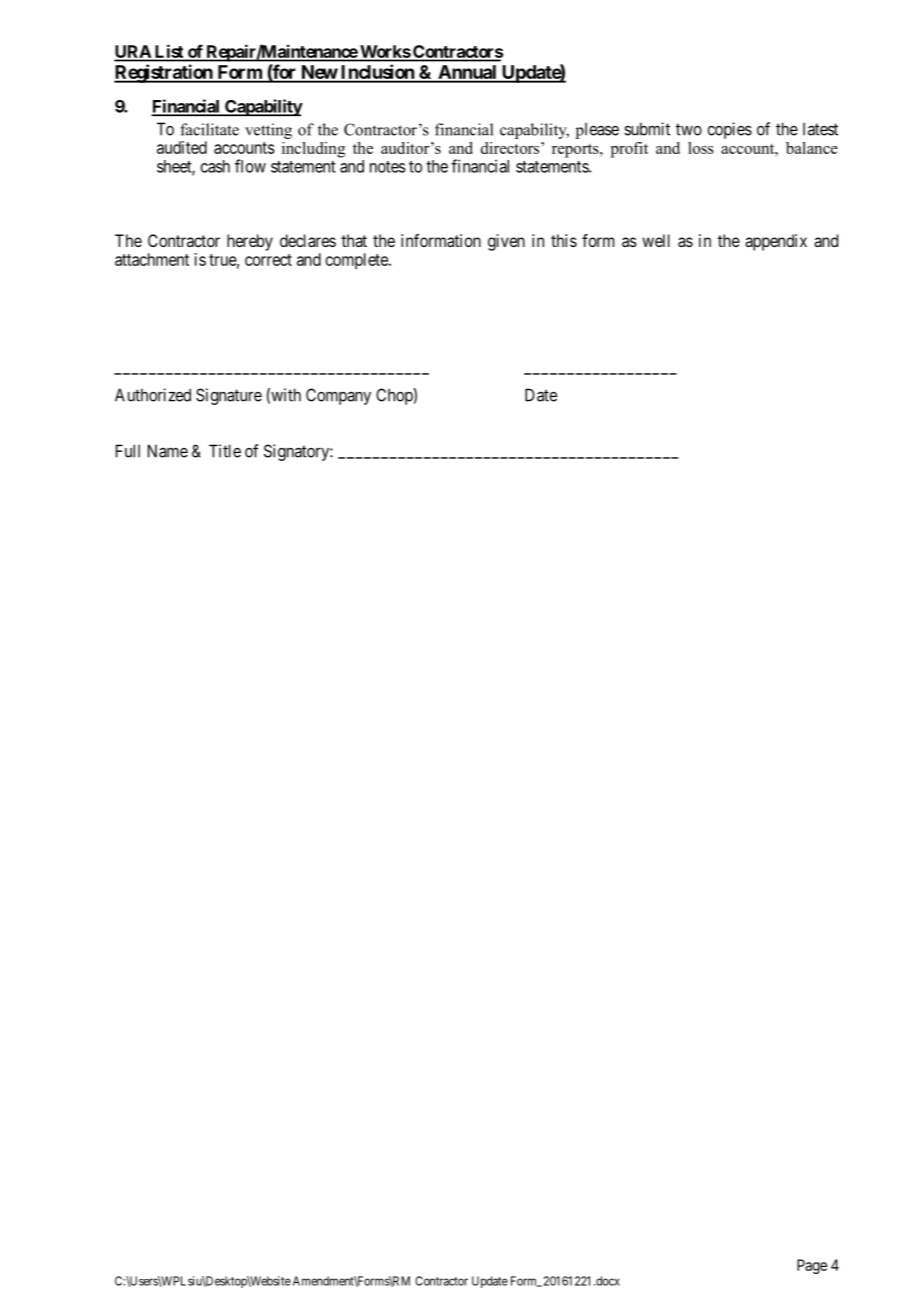 The width and height of the screenshot is (924, 1308). Describe the element at coordinates (511, 148) in the screenshot. I see `directors` at that location.
